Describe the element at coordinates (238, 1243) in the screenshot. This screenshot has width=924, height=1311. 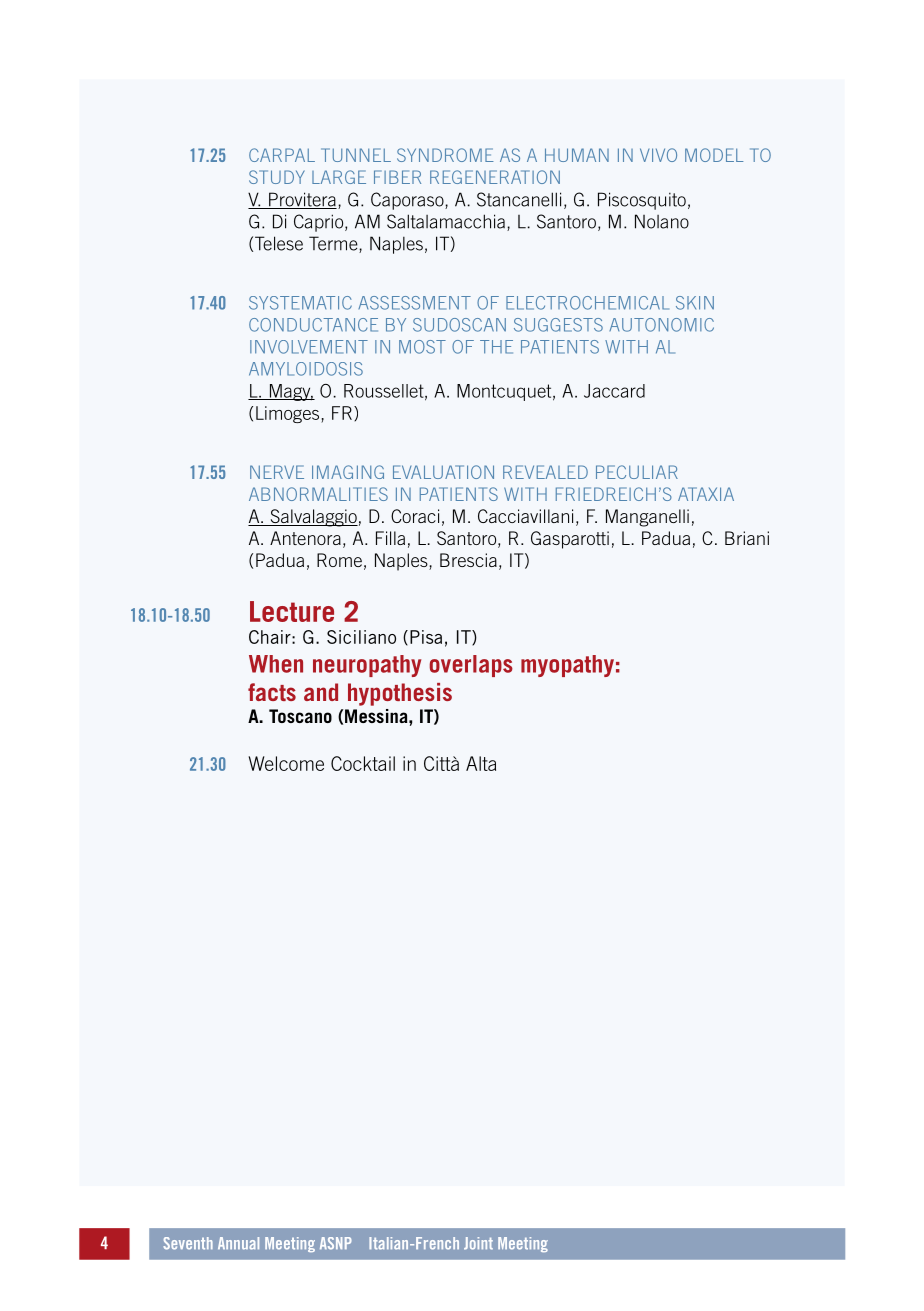
I see `Annual` at that location.
